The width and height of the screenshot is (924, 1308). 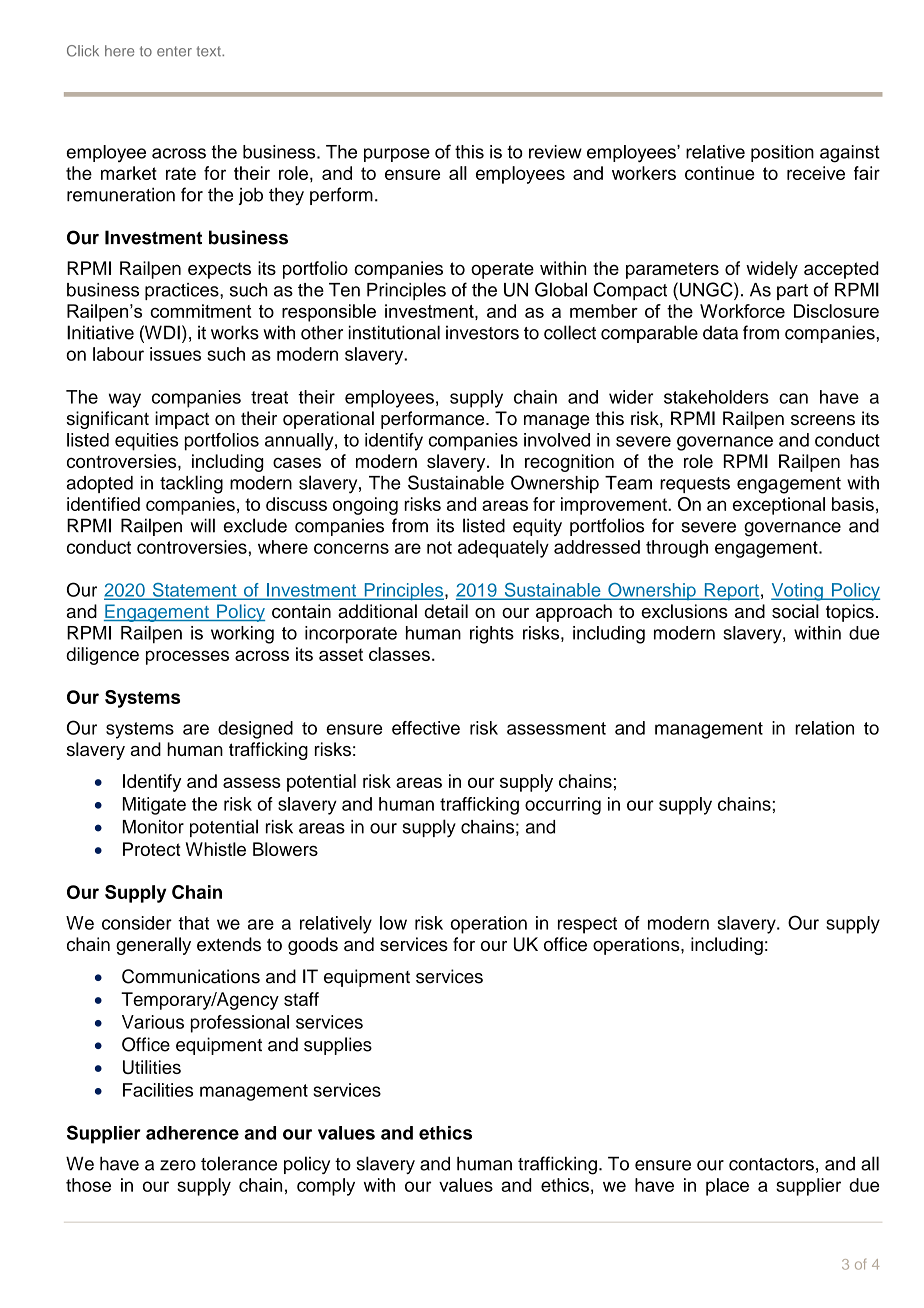 What do you see at coordinates (174, 51) in the screenshot?
I see `enter` at bounding box center [174, 51].
